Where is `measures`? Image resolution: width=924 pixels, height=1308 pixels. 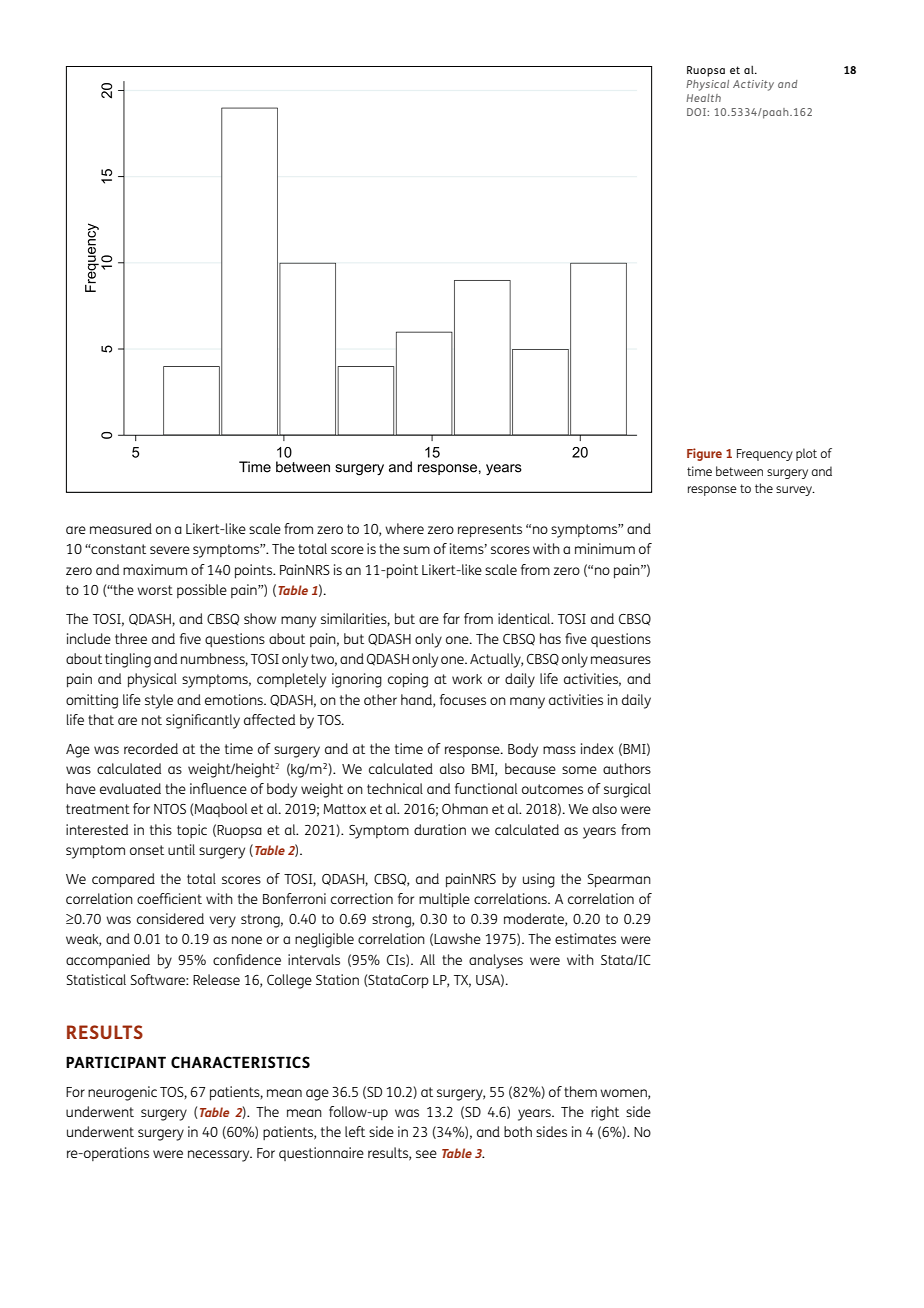 measures is located at coordinates (621, 660).
